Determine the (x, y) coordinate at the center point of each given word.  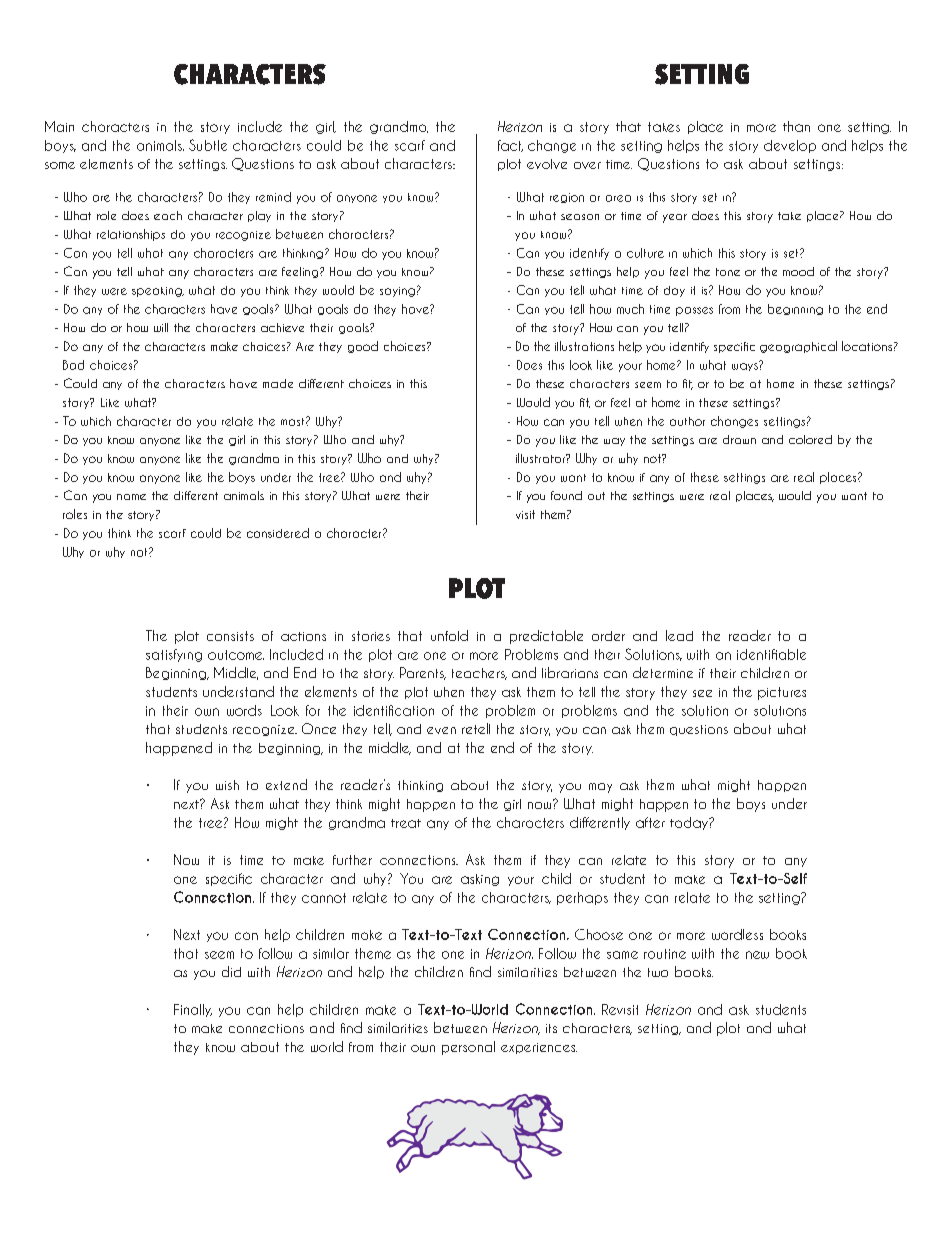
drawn (739, 439)
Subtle (208, 145)
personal (468, 1048)
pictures (782, 693)
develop (790, 146)
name (131, 497)
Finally (193, 1010)
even (441, 730)
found (566, 495)
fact (510, 146)
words (244, 710)
